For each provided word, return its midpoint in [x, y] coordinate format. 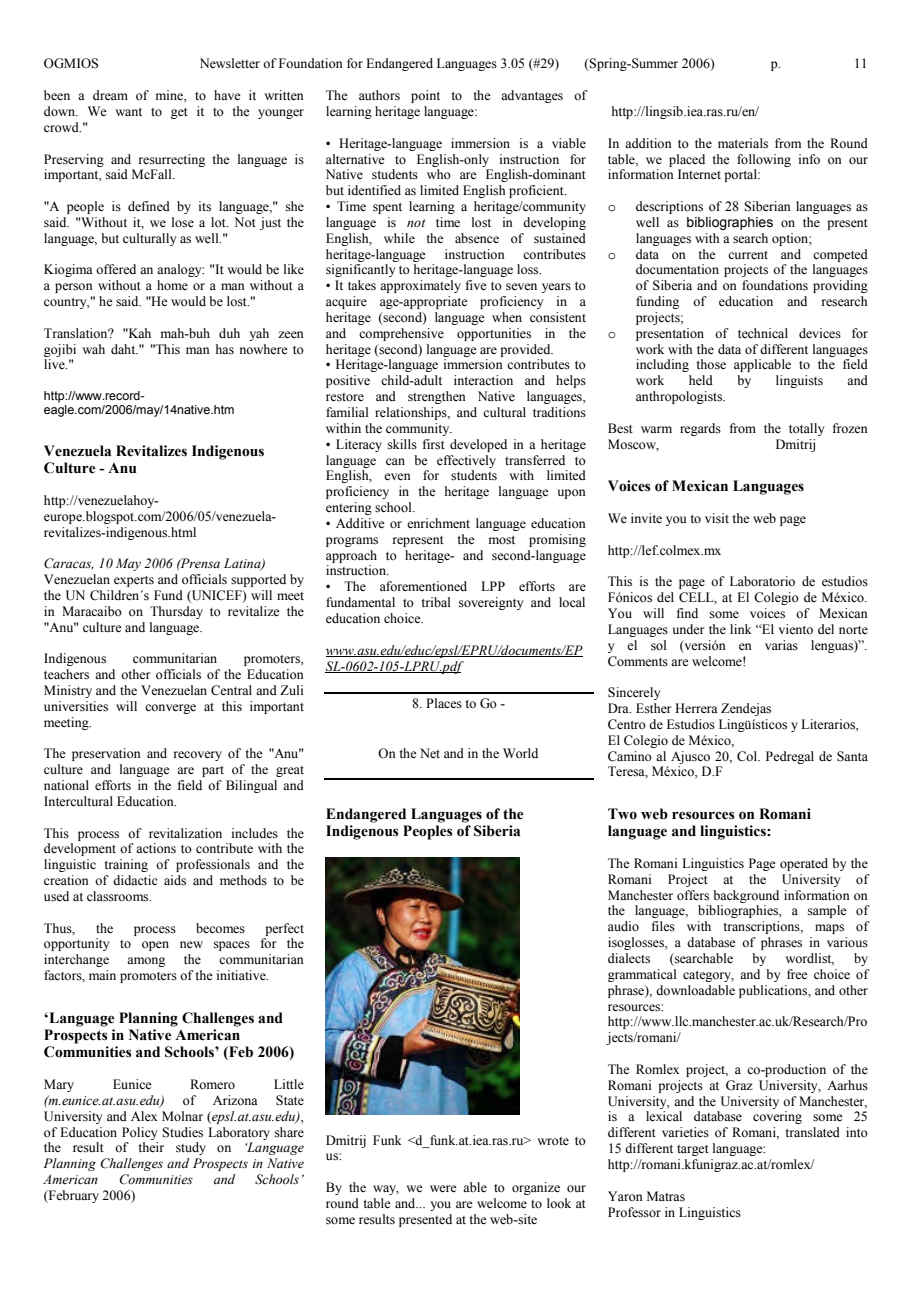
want [128, 112]
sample [827, 911]
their [151, 1147]
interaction [483, 380]
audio [623, 926]
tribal [435, 602]
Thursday [176, 612]
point [425, 96]
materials [743, 143]
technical [763, 333]
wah [93, 349]
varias [781, 645]
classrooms [119, 896]
